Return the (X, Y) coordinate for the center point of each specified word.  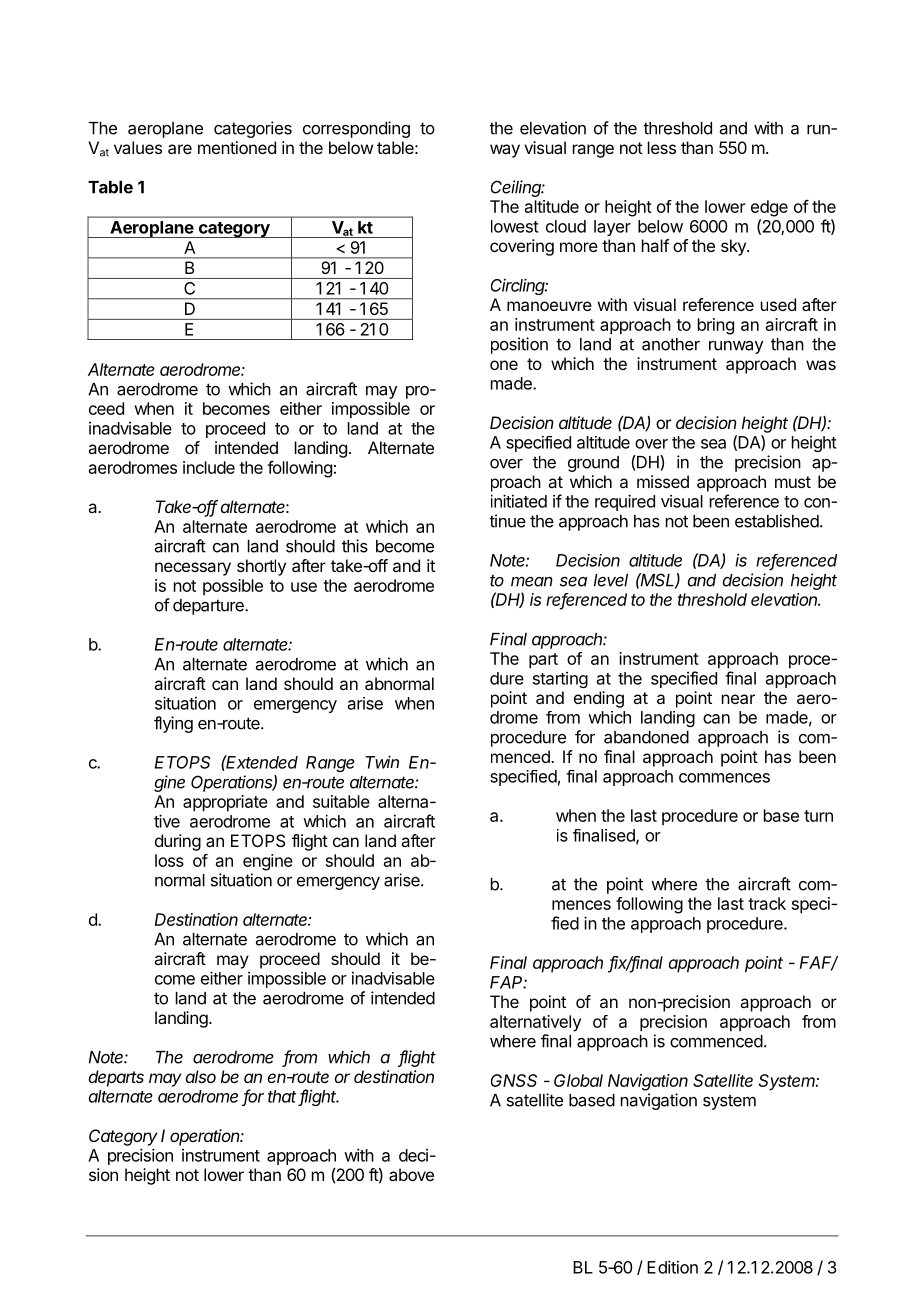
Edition (672, 1267)
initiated (519, 501)
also (201, 1076)
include (209, 467)
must (793, 482)
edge (769, 208)
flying (173, 724)
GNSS (514, 1080)
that (282, 1096)
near (738, 699)
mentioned (237, 147)
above (411, 1174)
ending (599, 699)
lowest (515, 226)
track (767, 903)
